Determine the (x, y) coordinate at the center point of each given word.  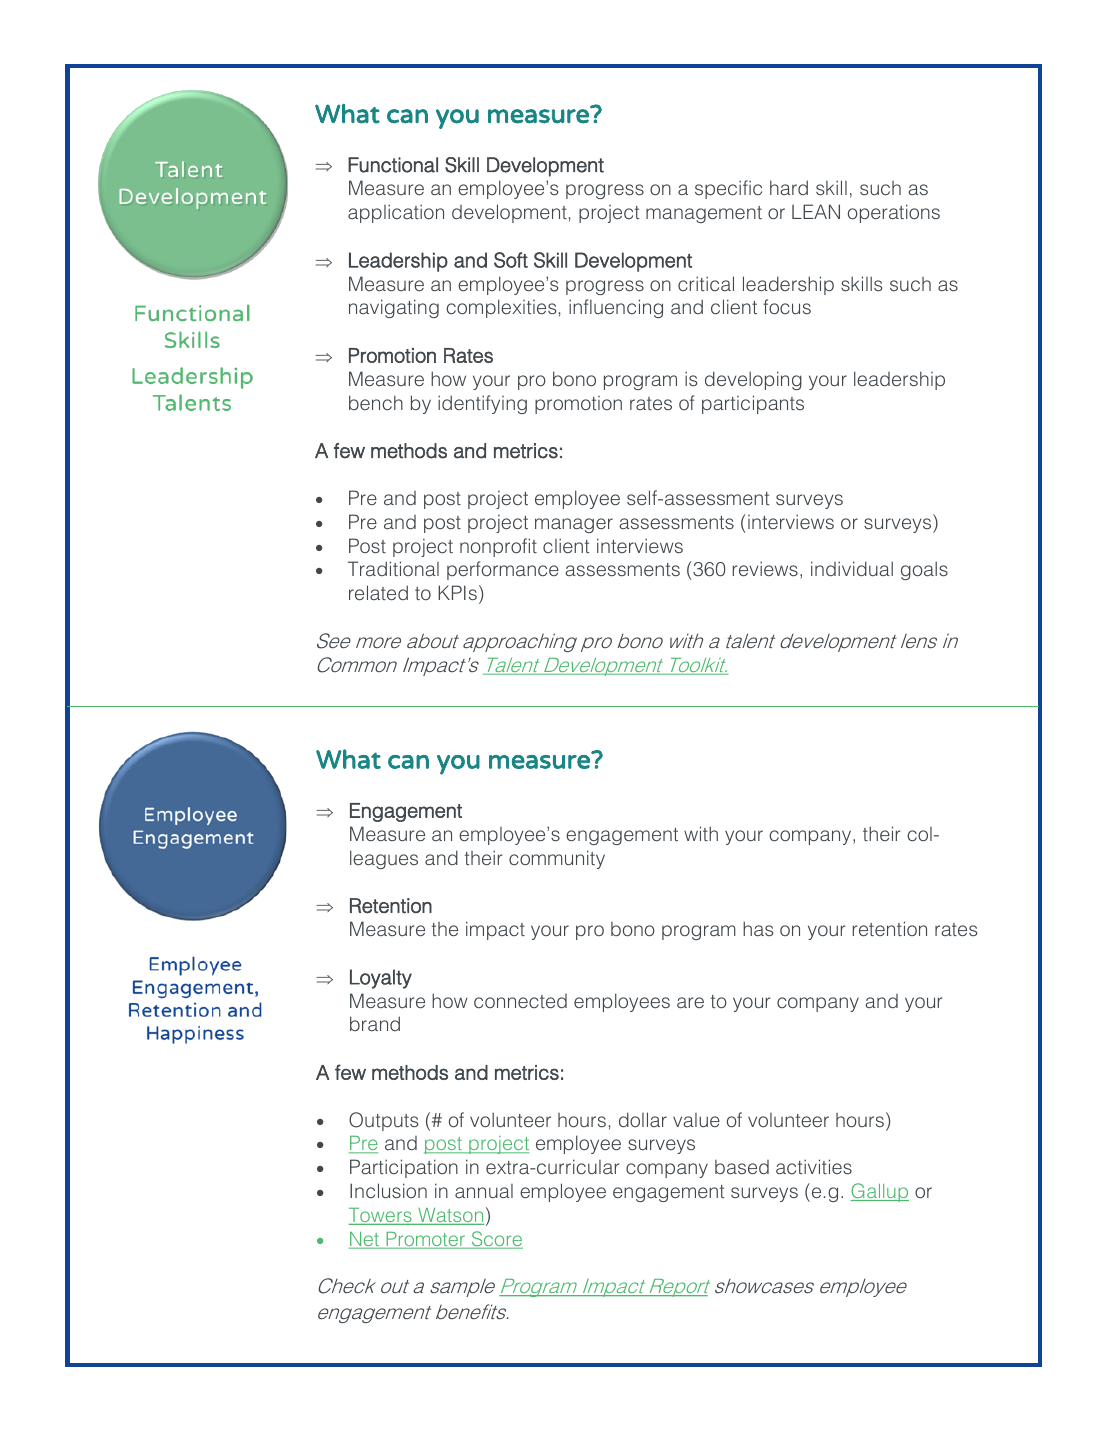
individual (852, 568)
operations (894, 213)
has (758, 928)
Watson (450, 1216)
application (396, 213)
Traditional (393, 568)
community (557, 859)
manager (574, 525)
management (704, 214)
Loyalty (381, 979)
